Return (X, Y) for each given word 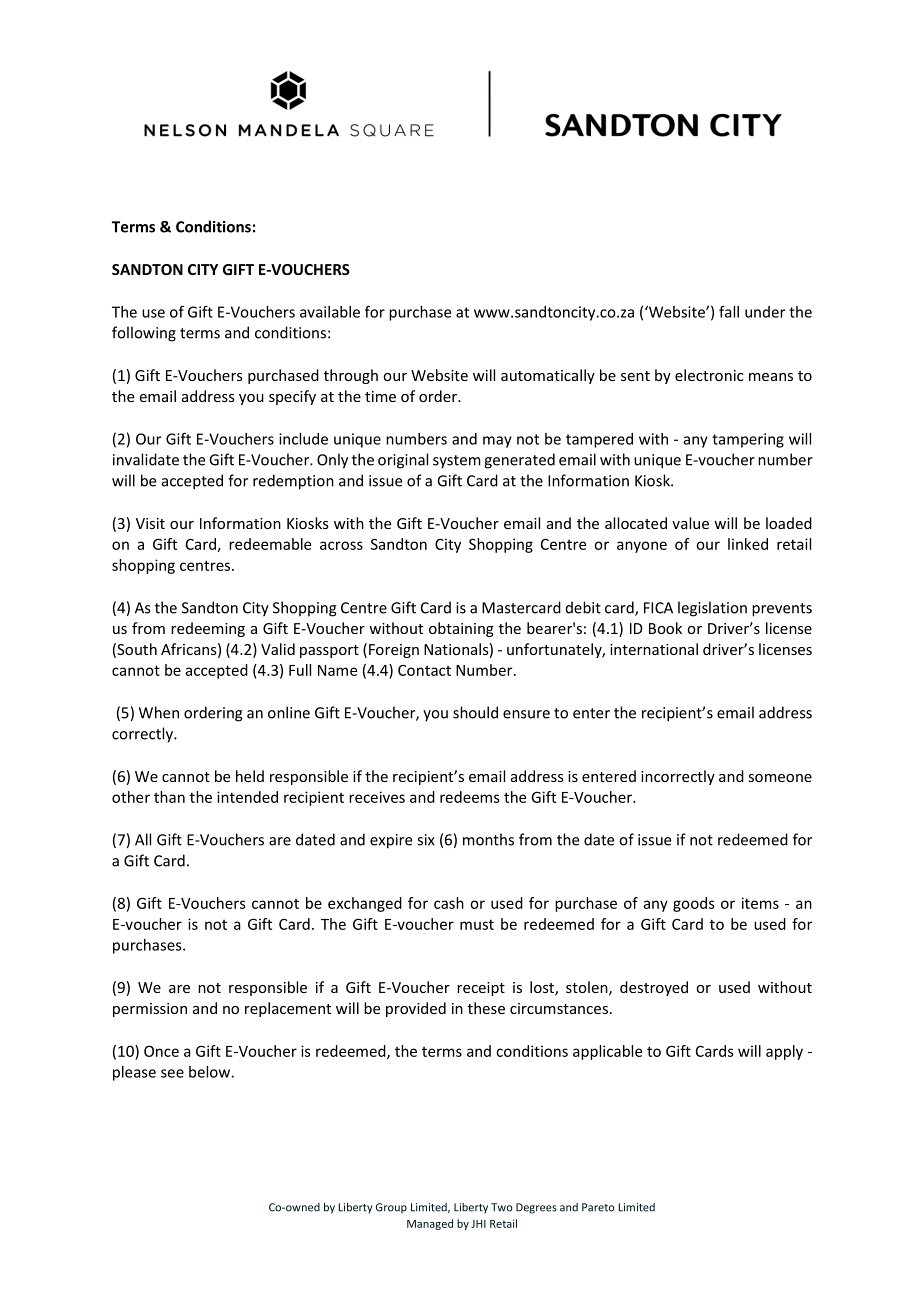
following (144, 334)
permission (150, 1010)
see (172, 1073)
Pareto (598, 1207)
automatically (548, 376)
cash (449, 903)
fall (729, 312)
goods (694, 904)
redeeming (208, 629)
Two (502, 1207)
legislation (712, 609)
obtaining (461, 629)
